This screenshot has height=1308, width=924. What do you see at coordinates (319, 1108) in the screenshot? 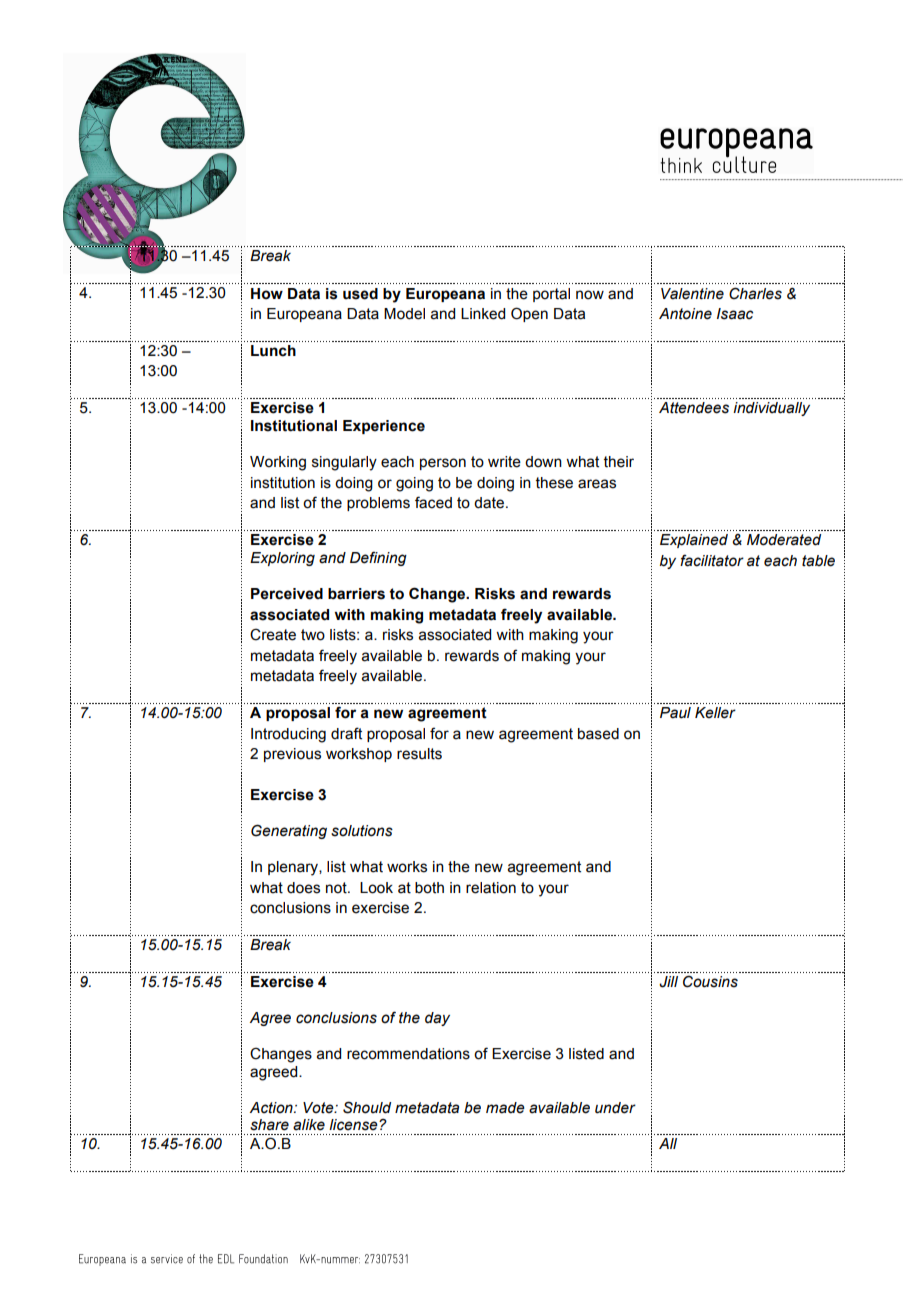
I see `Vote` at bounding box center [319, 1108].
